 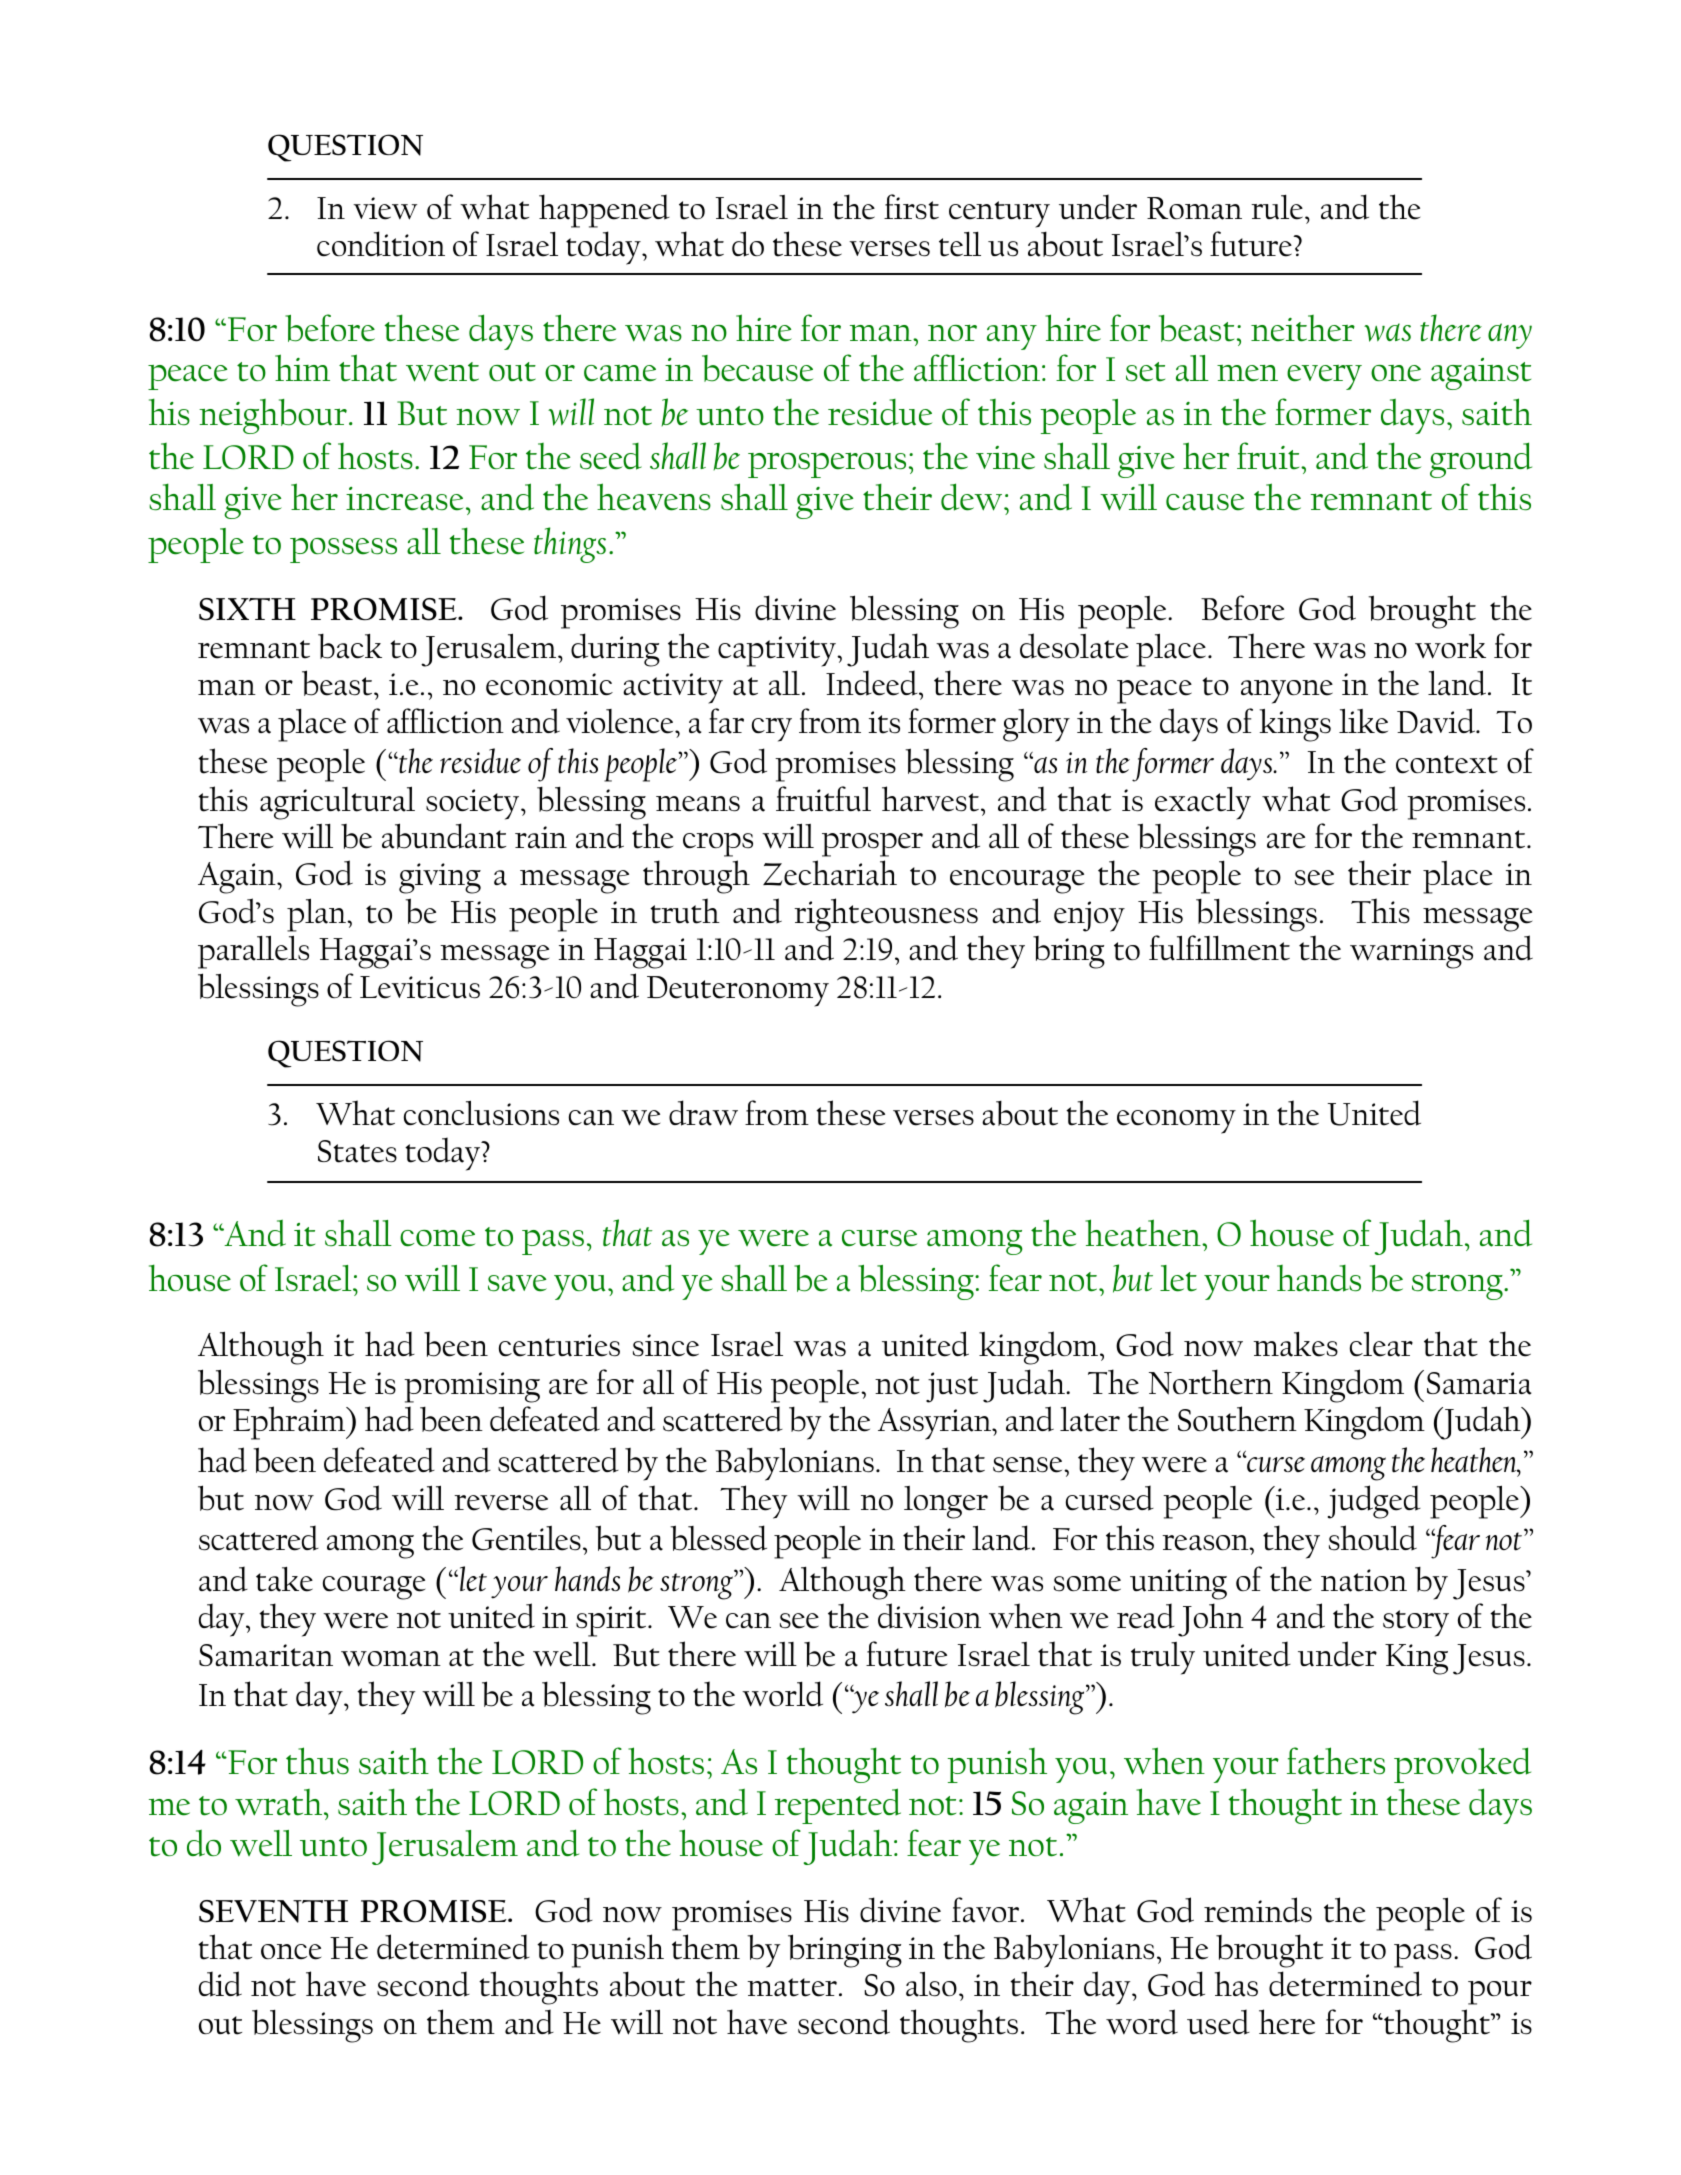 I want to click on condition, so click(x=381, y=244).
